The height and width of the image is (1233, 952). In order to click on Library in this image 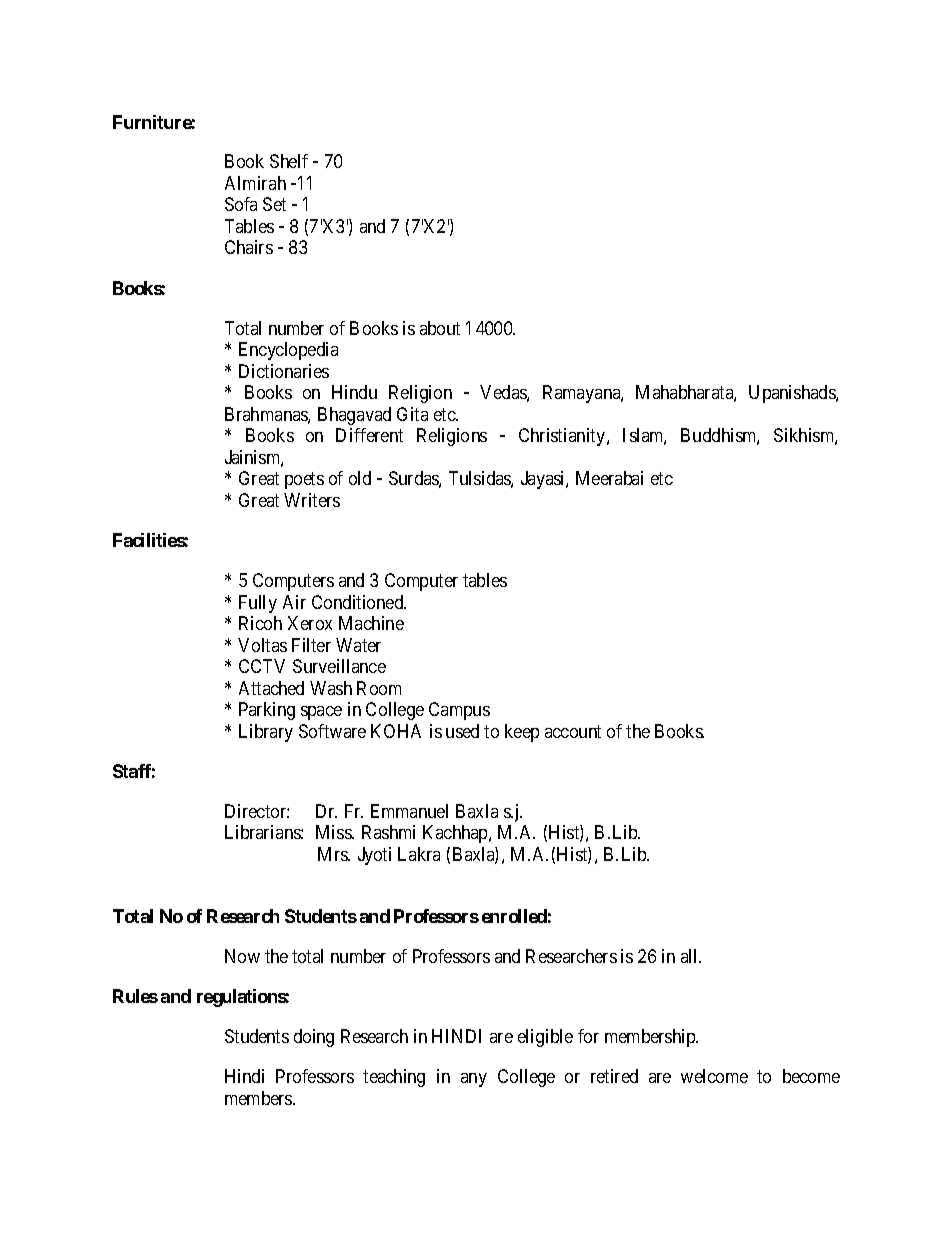, I will do `click(266, 733)`.
